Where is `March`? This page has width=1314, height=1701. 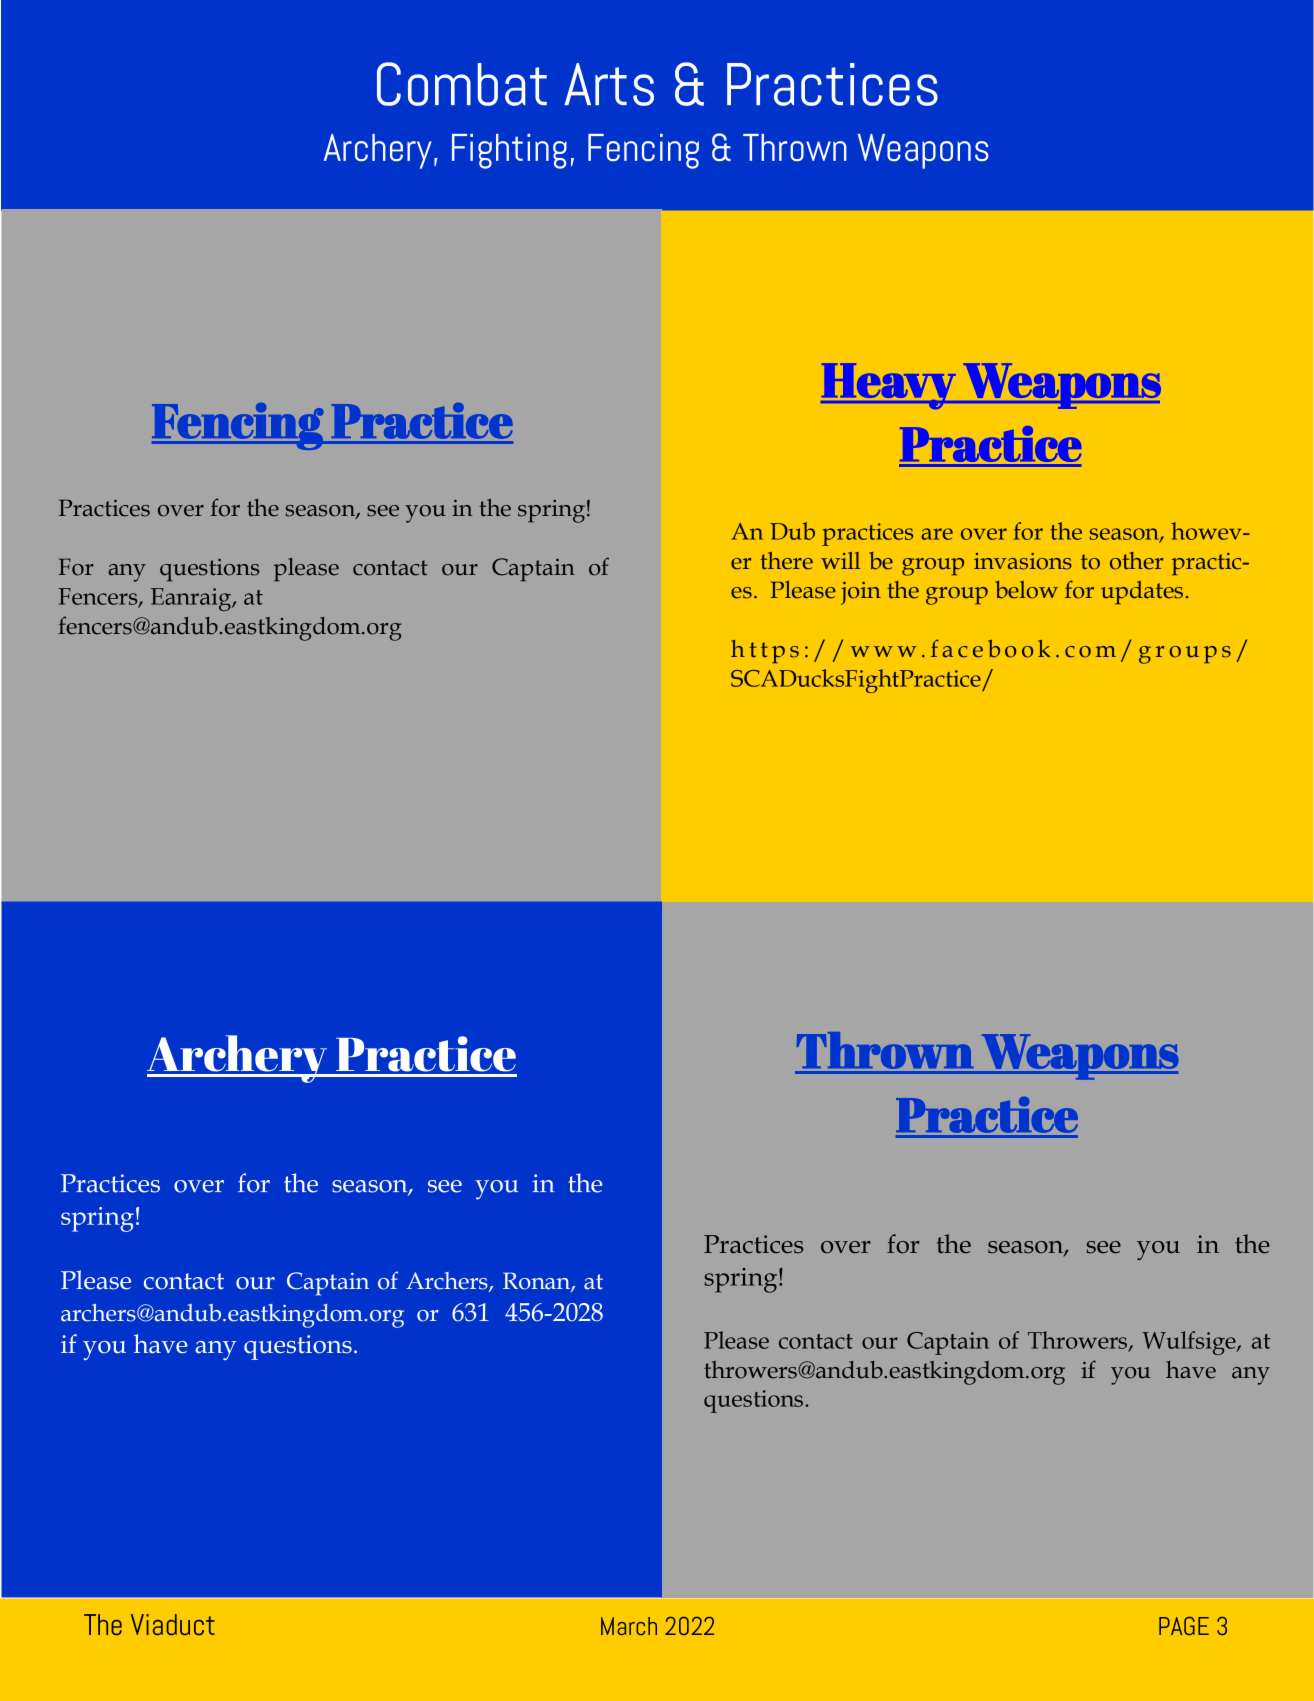 March is located at coordinates (629, 1626).
